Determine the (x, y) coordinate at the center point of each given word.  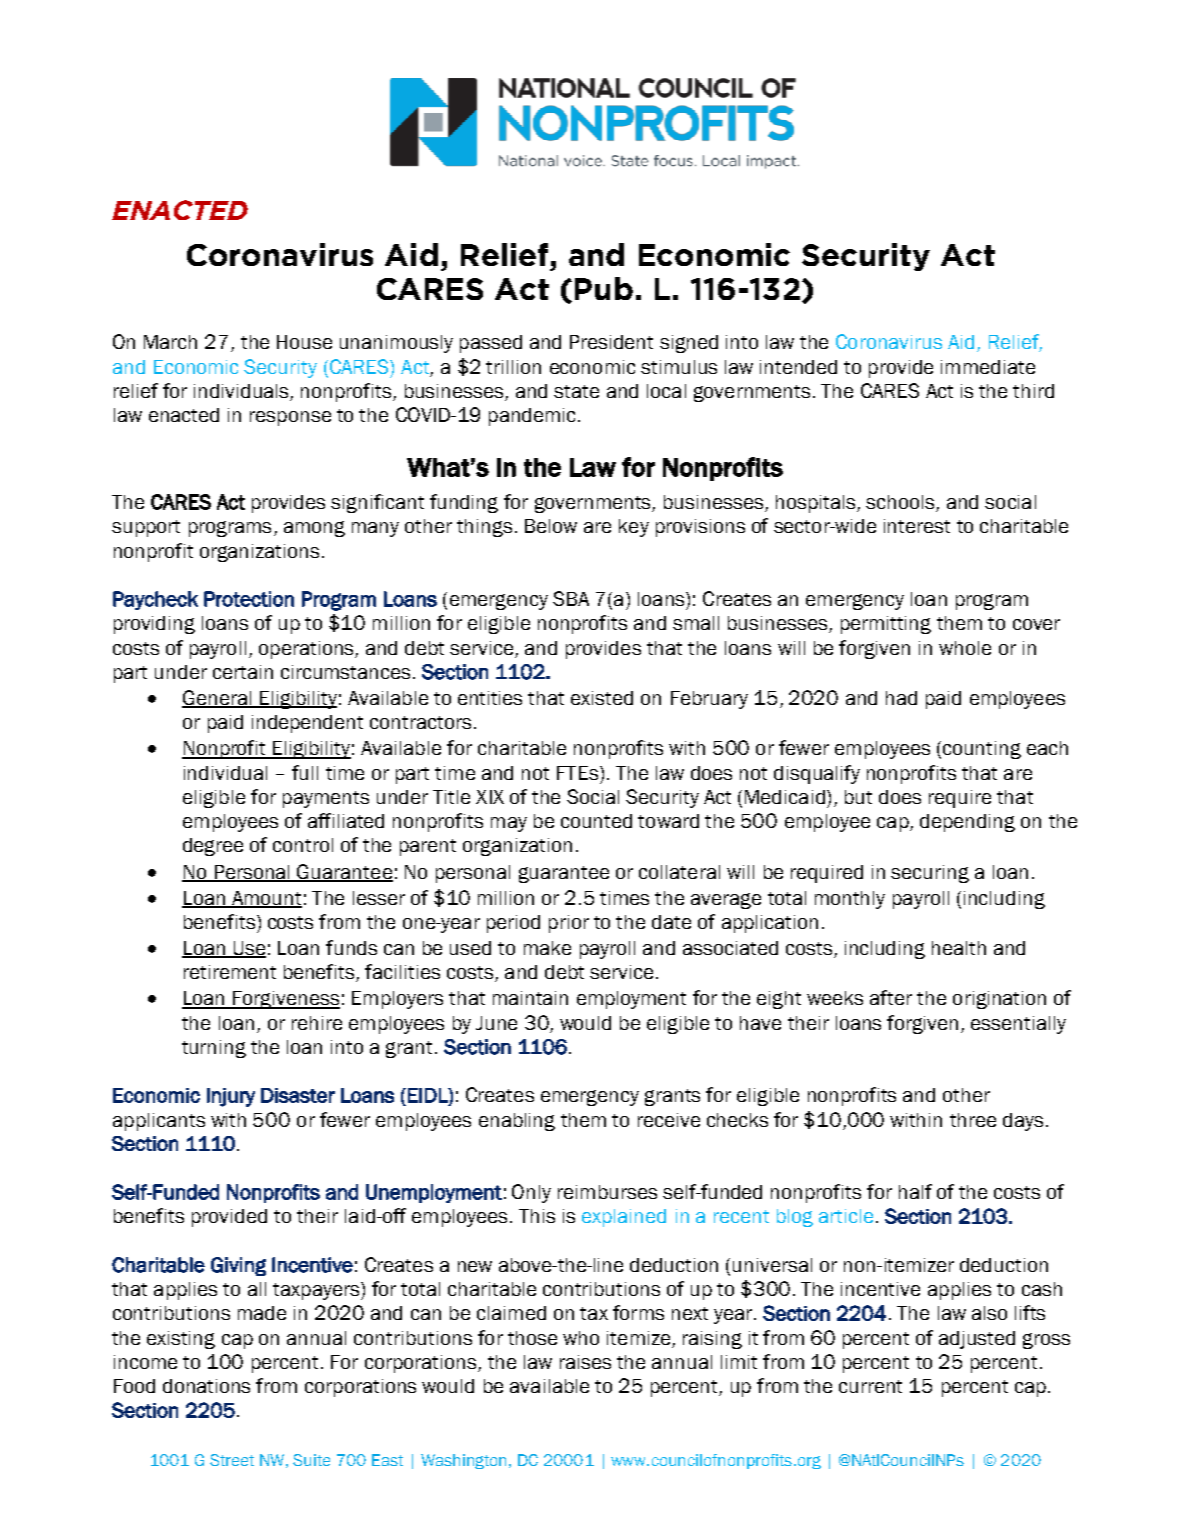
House (304, 342)
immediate (988, 367)
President (611, 342)
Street (232, 1460)
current (870, 1386)
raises (585, 1362)
